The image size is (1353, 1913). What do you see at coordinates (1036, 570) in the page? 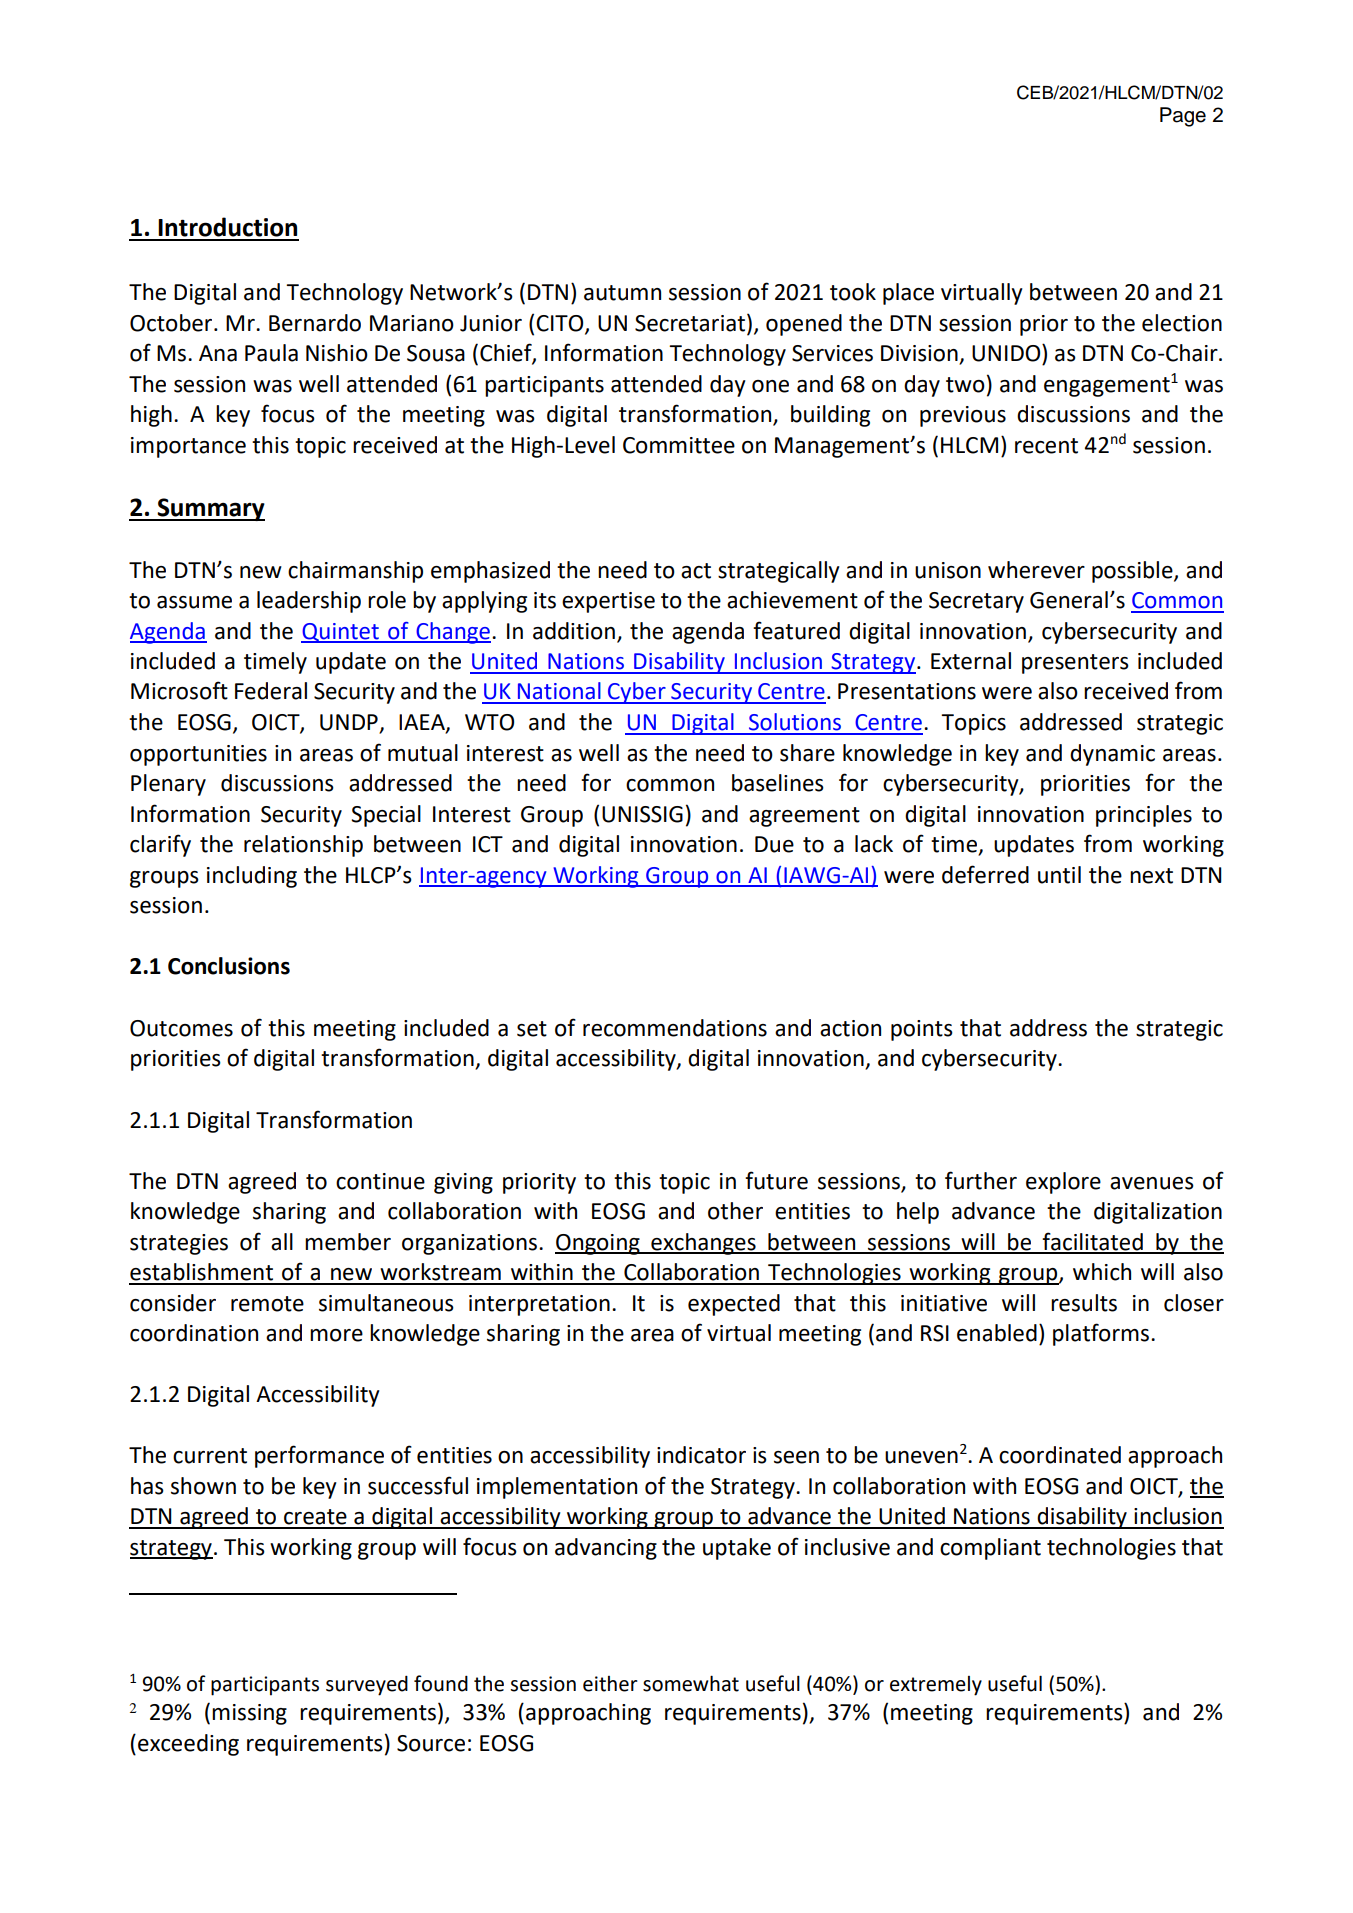
I see `wherever` at bounding box center [1036, 570].
